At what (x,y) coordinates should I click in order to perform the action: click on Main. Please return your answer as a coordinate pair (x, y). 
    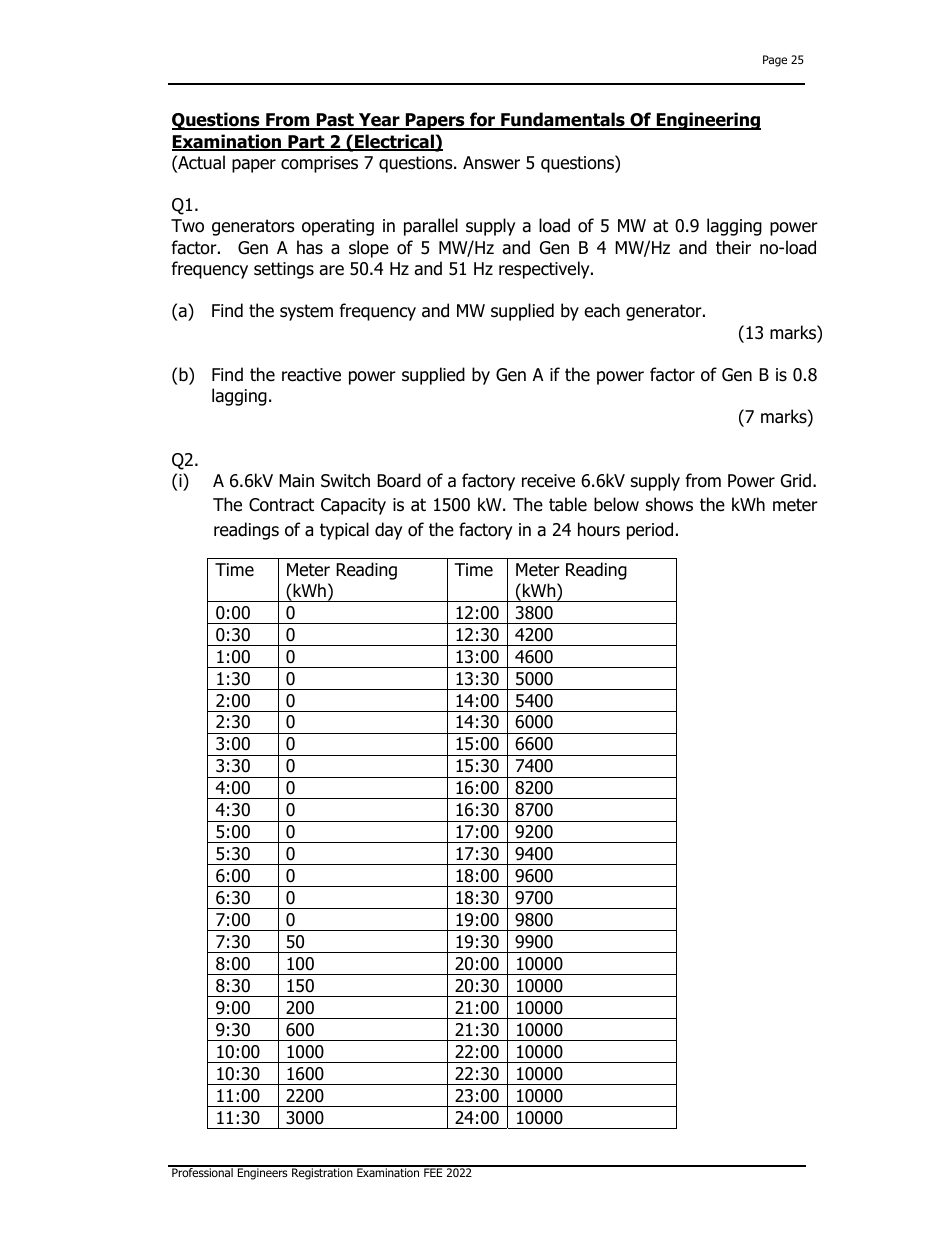
    Looking at the image, I should click on (296, 481).
